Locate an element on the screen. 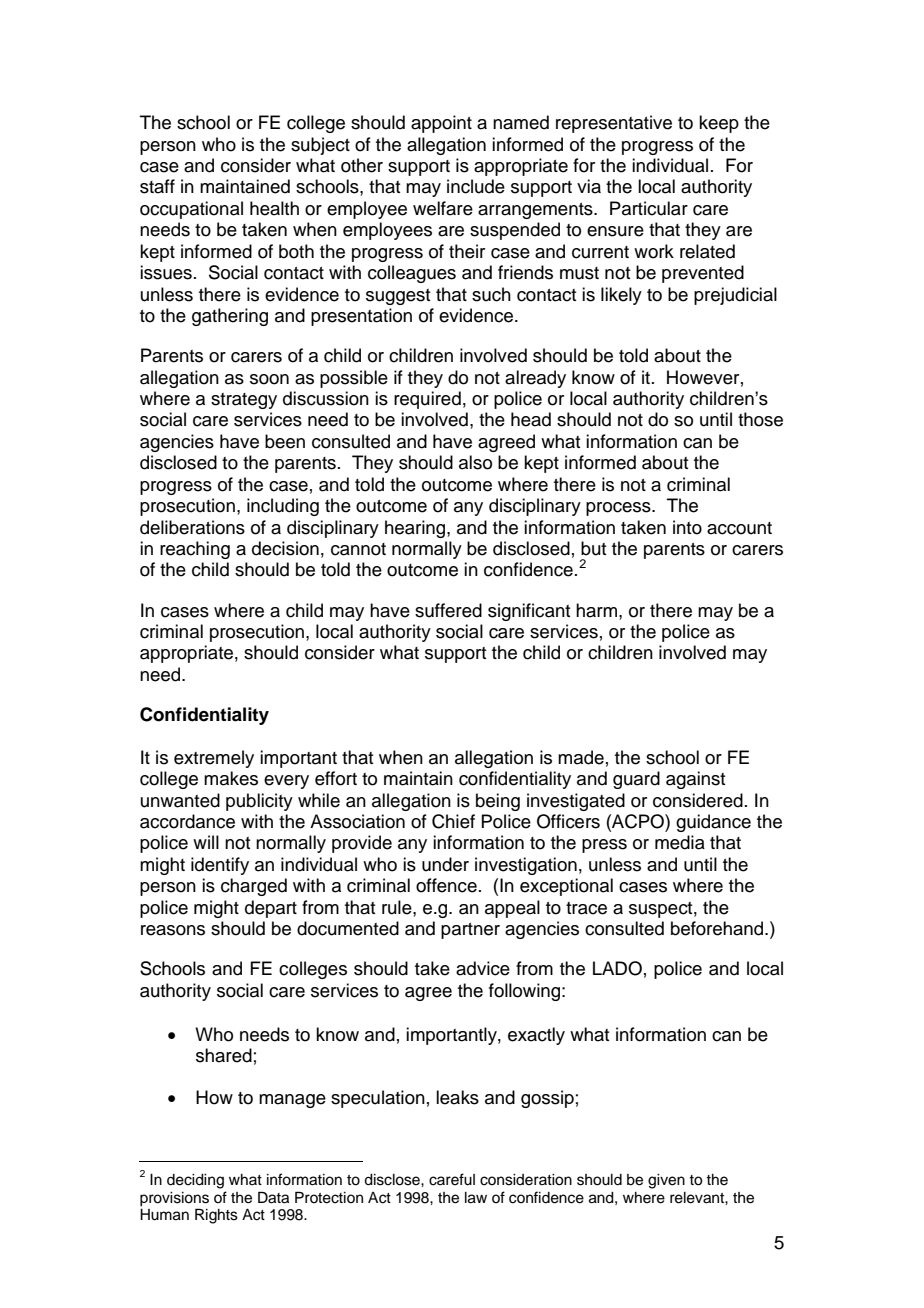 This screenshot has width=924, height=1308. prejudicial is located at coordinates (735, 296).
